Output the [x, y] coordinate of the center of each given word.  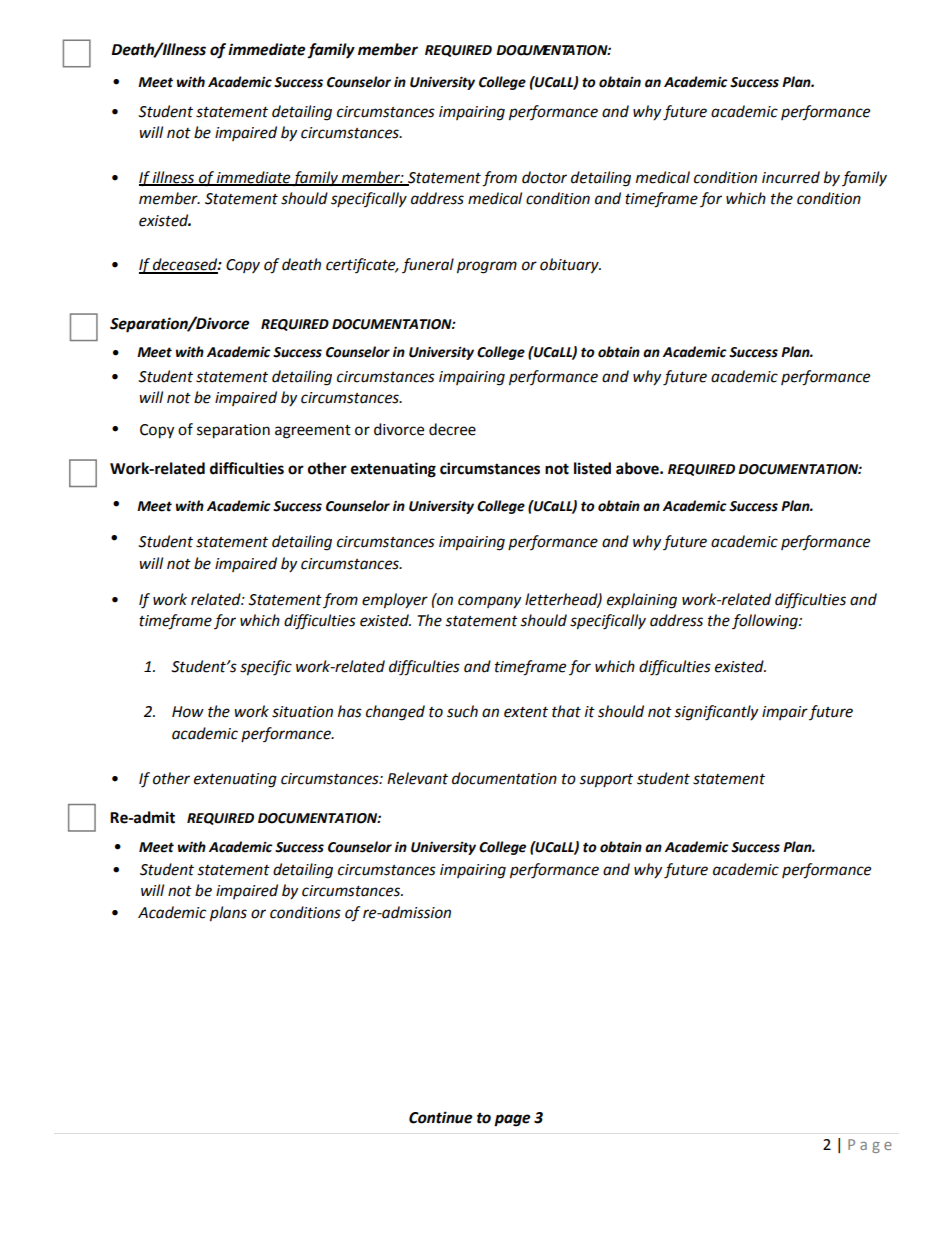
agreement [313, 432]
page [512, 1120]
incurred [791, 177]
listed [592, 468]
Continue [440, 1117]
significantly [716, 713]
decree [452, 429]
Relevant [417, 778]
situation [302, 712]
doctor [544, 177]
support [606, 781]
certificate [362, 265]
